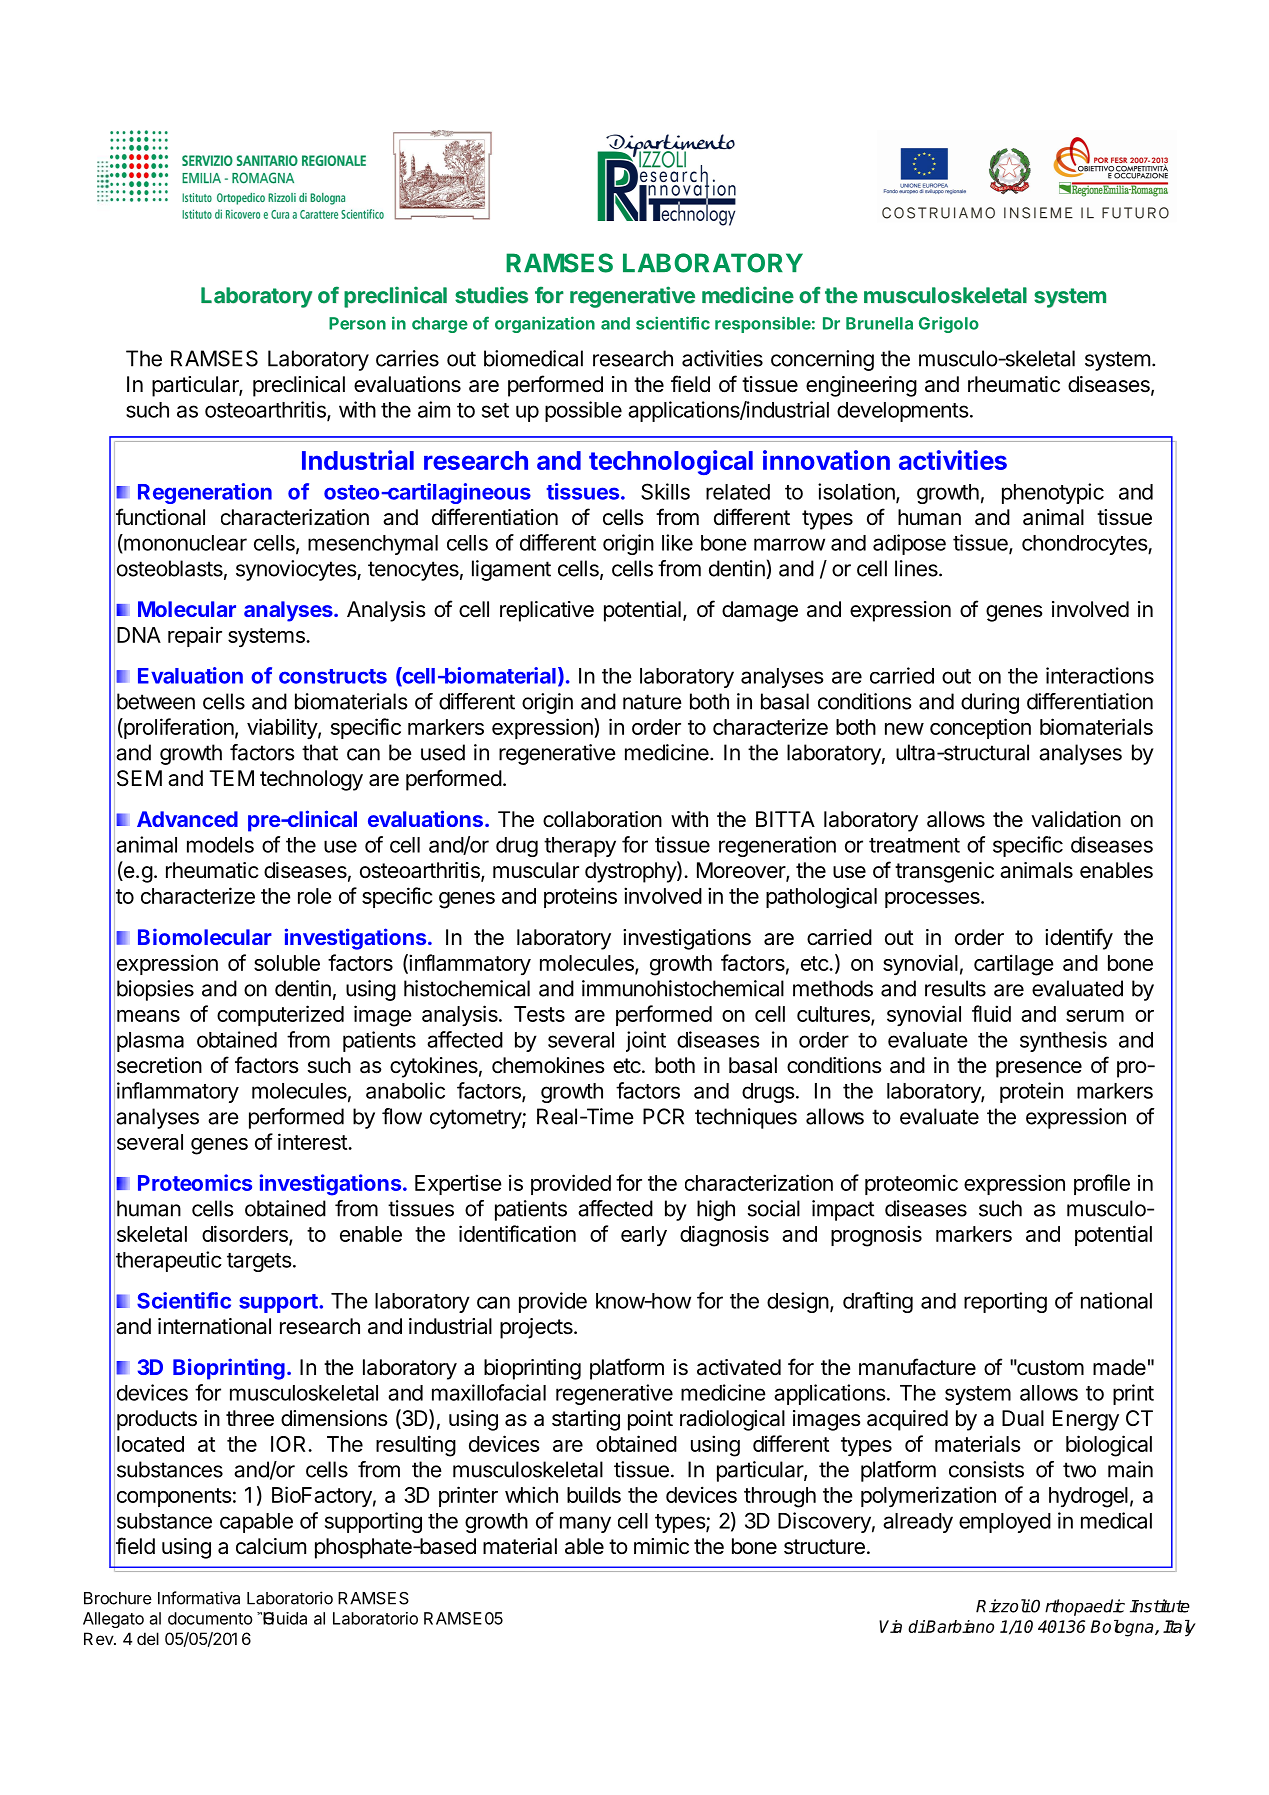  Describe the element at coordinates (652, 702) in the image. I see `nature` at that location.
